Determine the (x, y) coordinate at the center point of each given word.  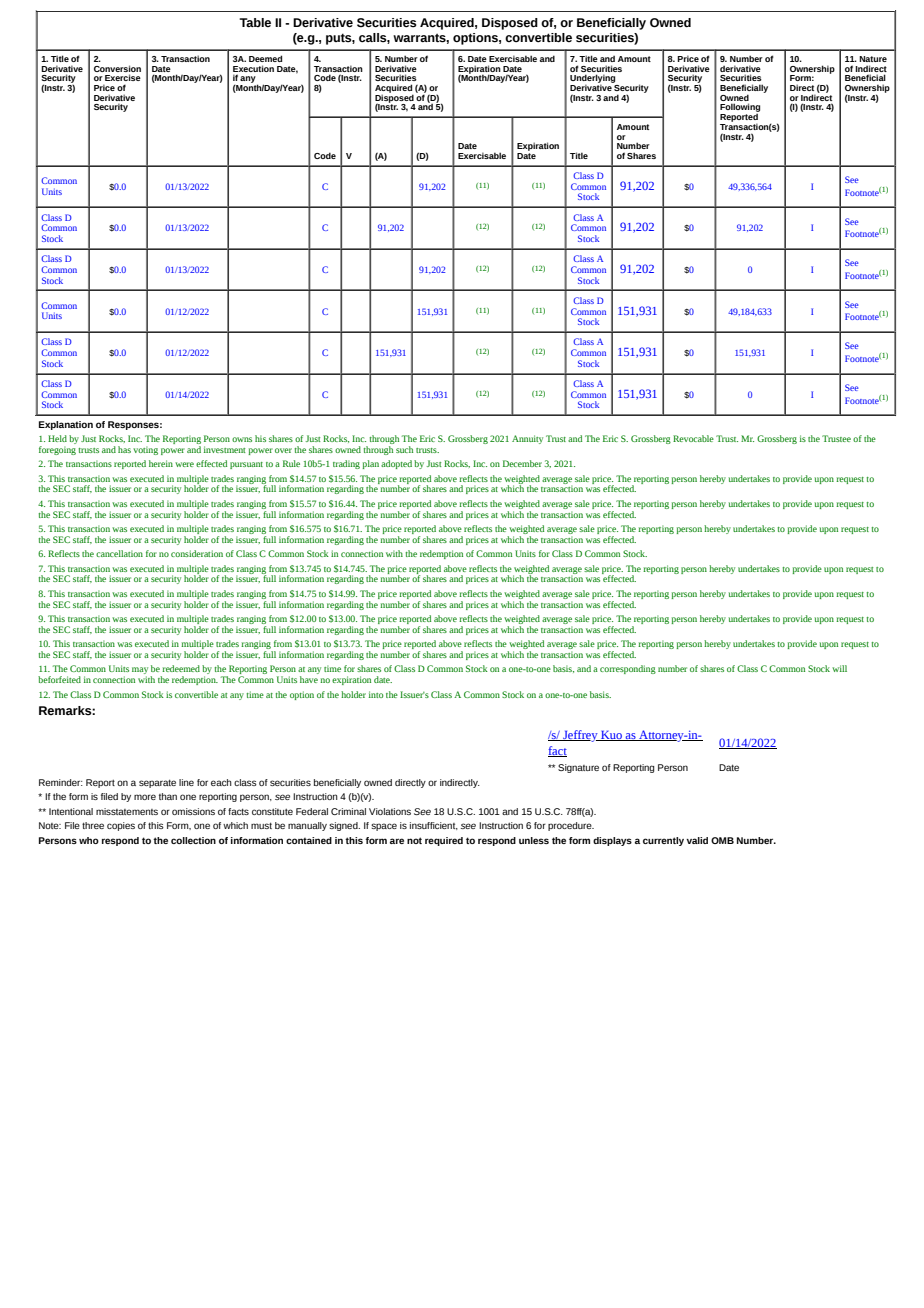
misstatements (127, 811)
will (839, 668)
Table (255, 22)
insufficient (434, 826)
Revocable (693, 438)
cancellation (119, 553)
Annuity (527, 439)
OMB (722, 840)
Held (57, 438)
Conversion (117, 68)
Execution (253, 68)
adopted (396, 464)
